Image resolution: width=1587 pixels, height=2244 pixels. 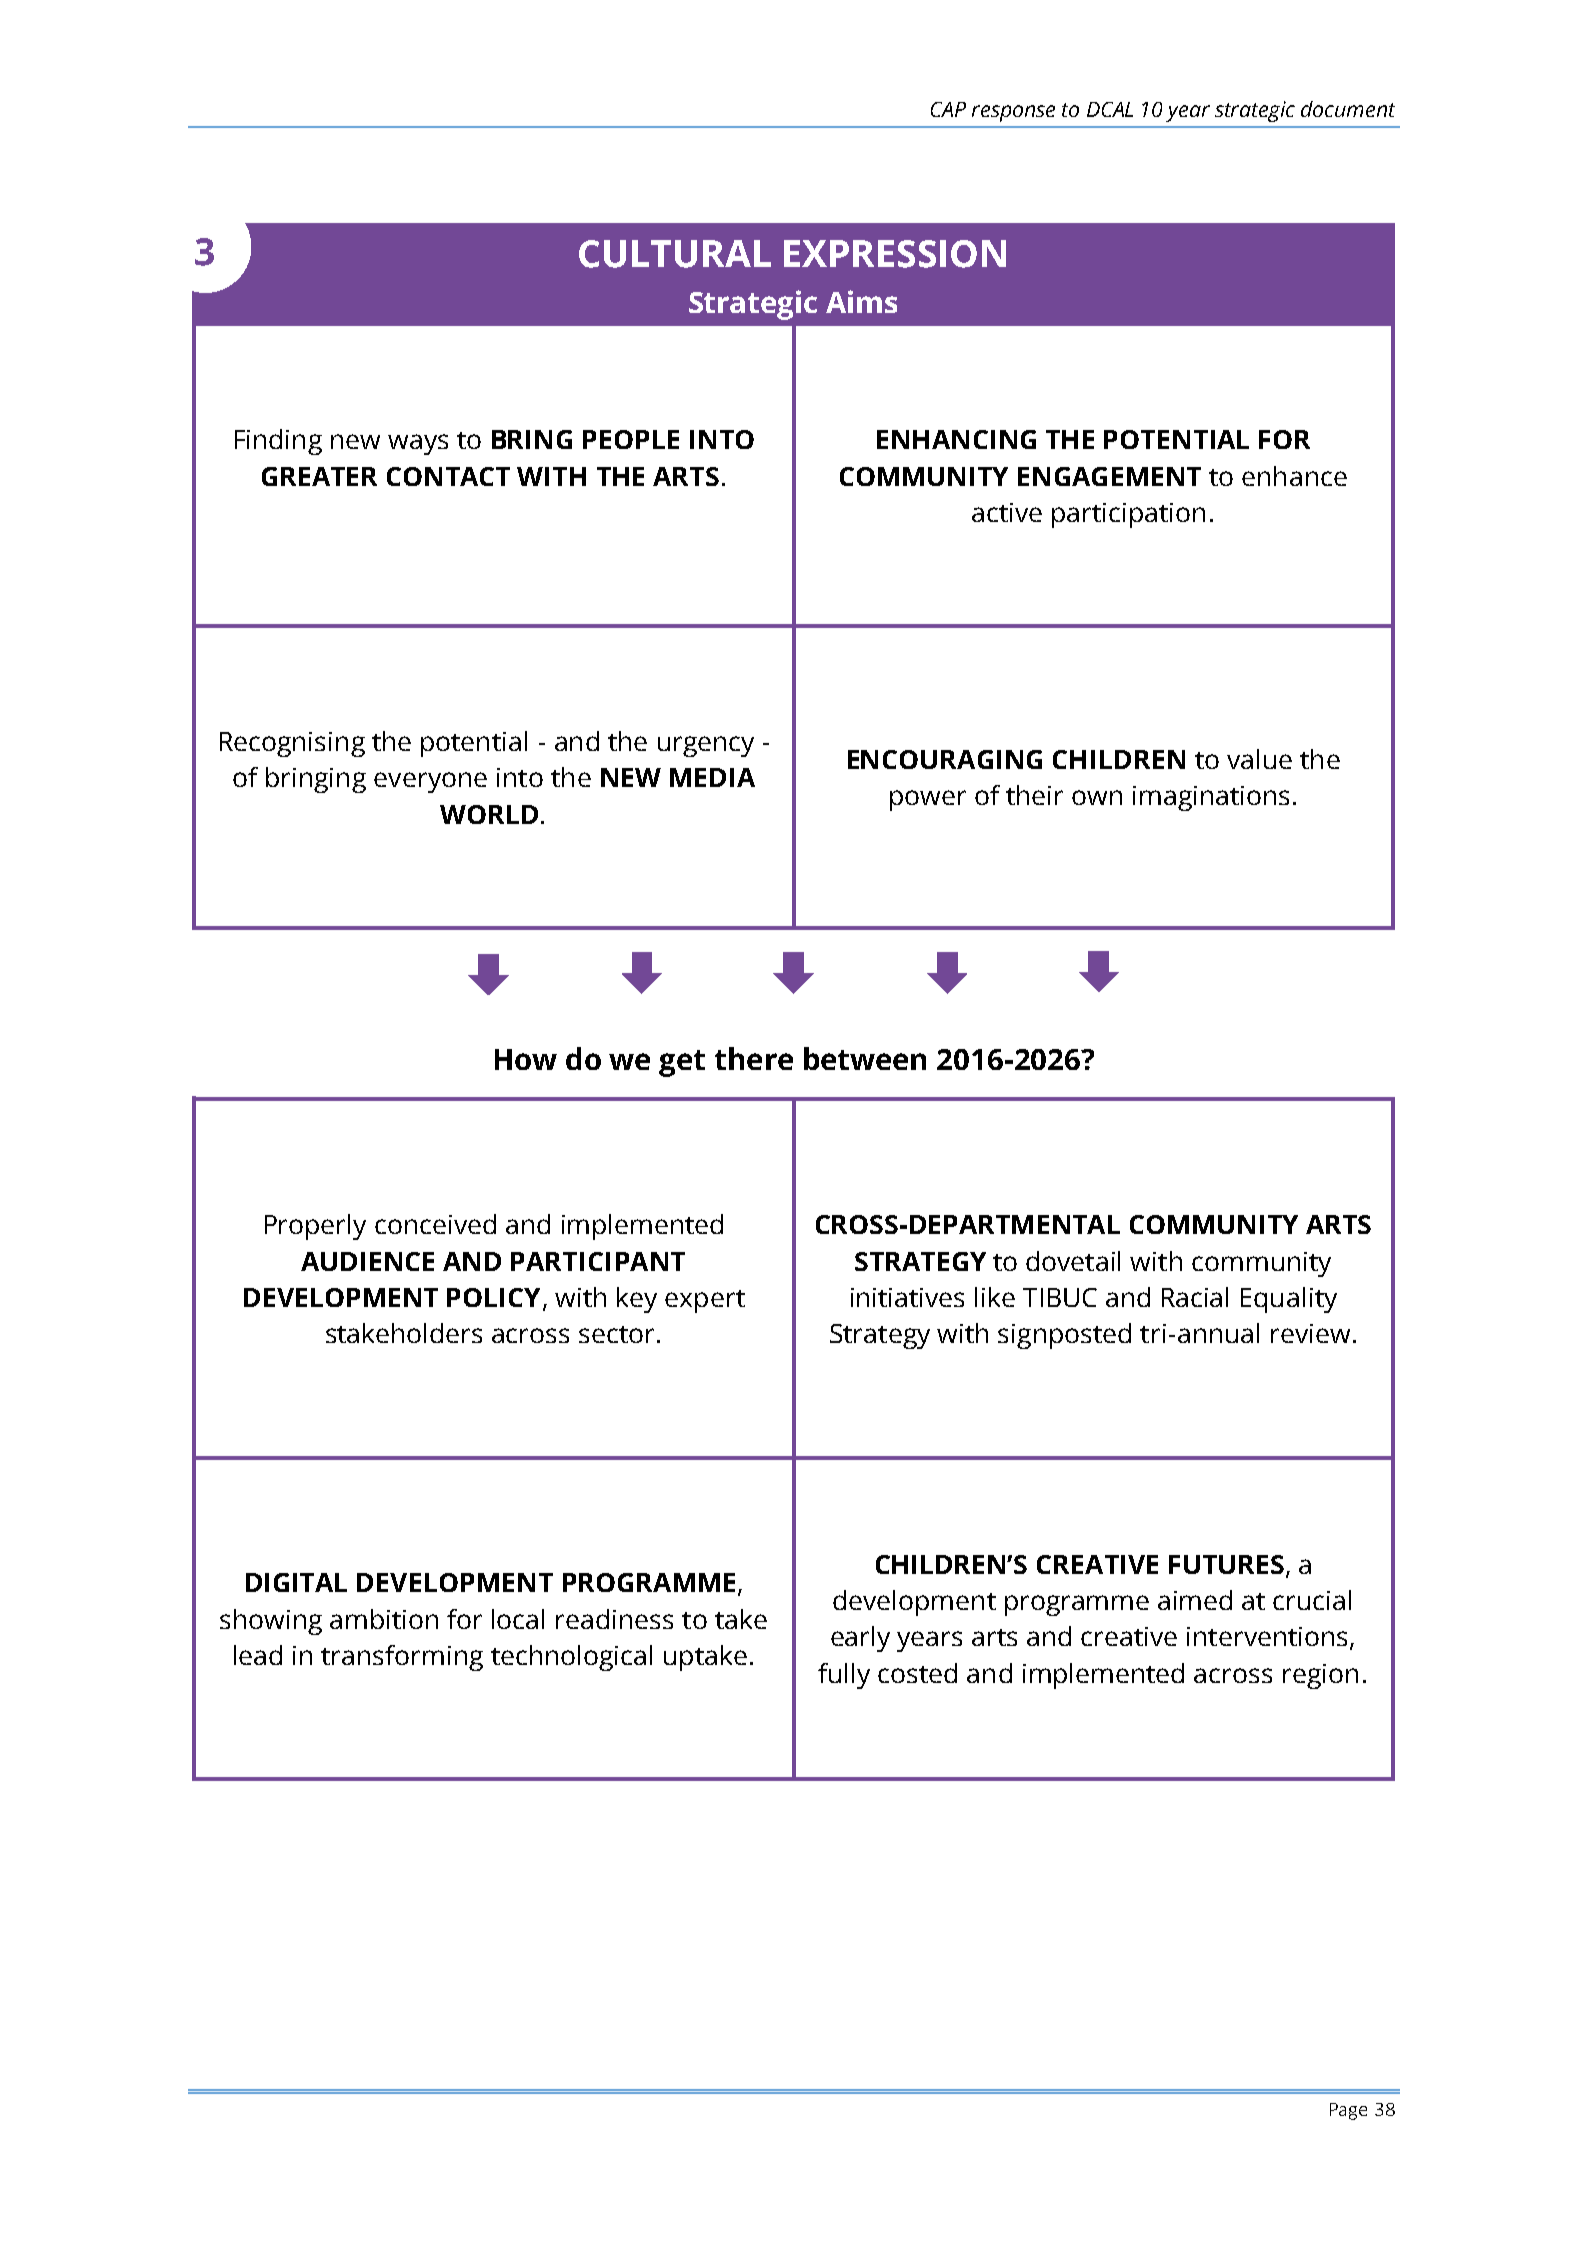 What do you see at coordinates (1226, 1564) in the page?
I see `FUTURES` at bounding box center [1226, 1564].
